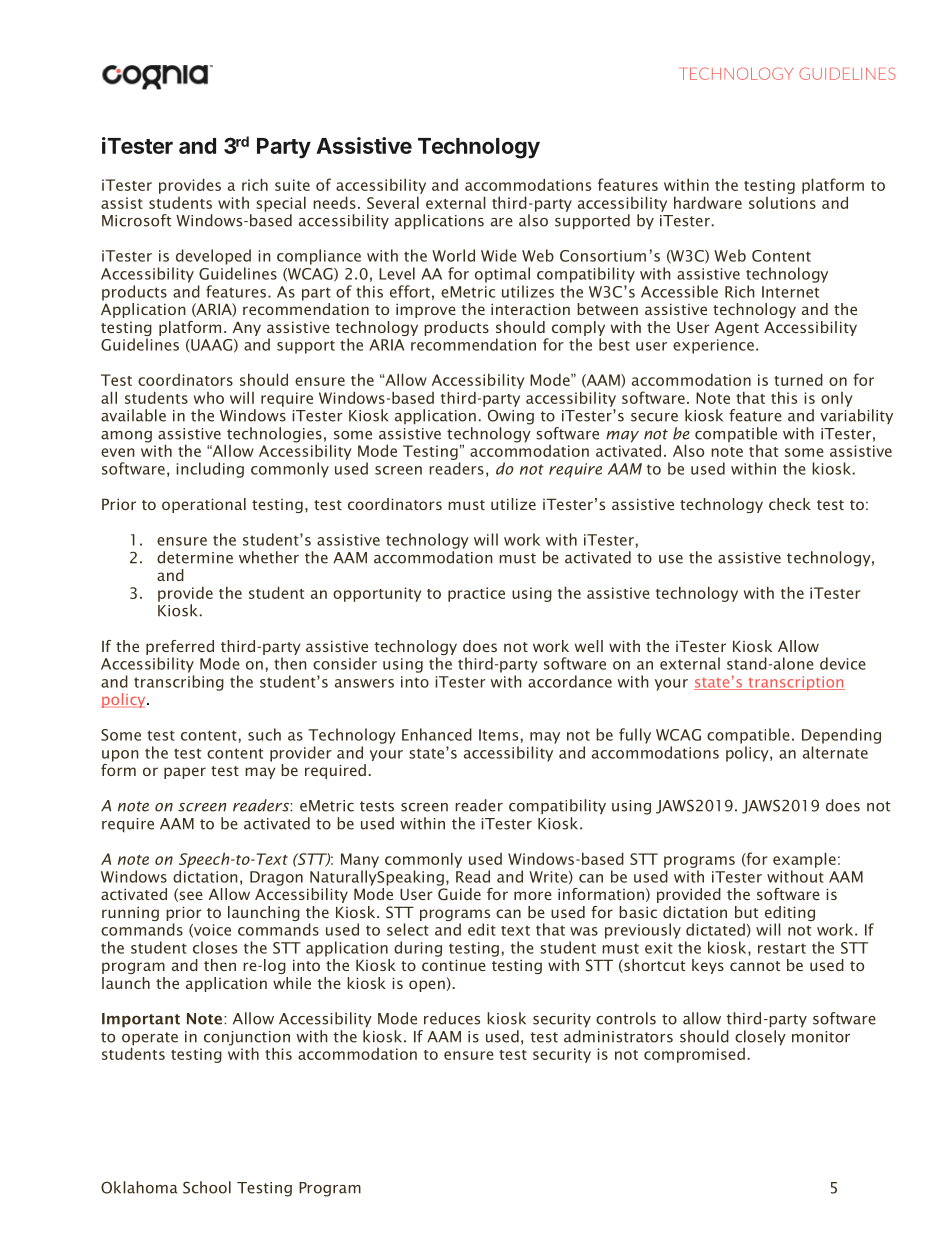 The height and width of the page is (1233, 952). I want to click on School, so click(207, 1187).
